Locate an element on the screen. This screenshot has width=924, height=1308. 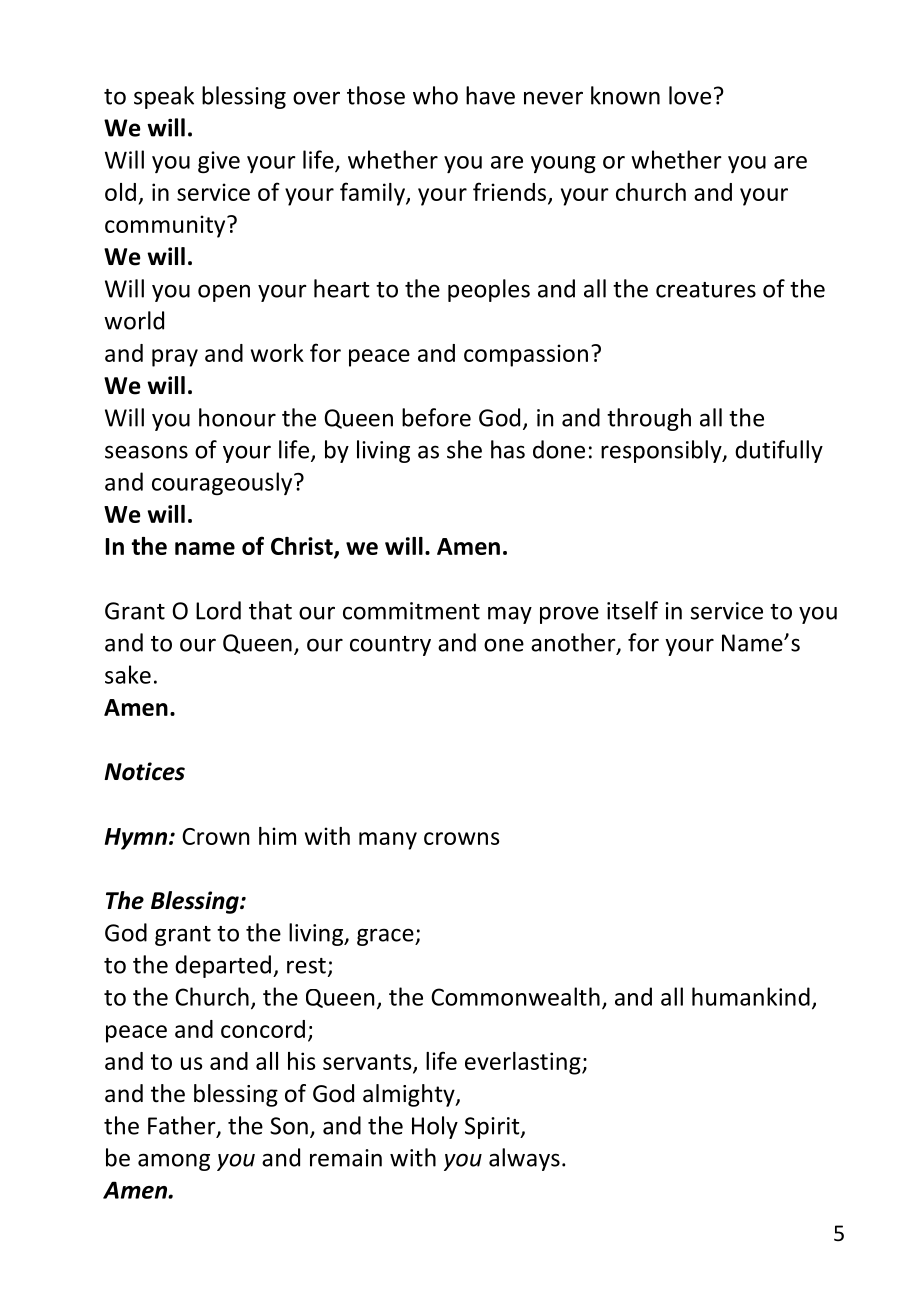
commitment is located at coordinates (411, 611).
